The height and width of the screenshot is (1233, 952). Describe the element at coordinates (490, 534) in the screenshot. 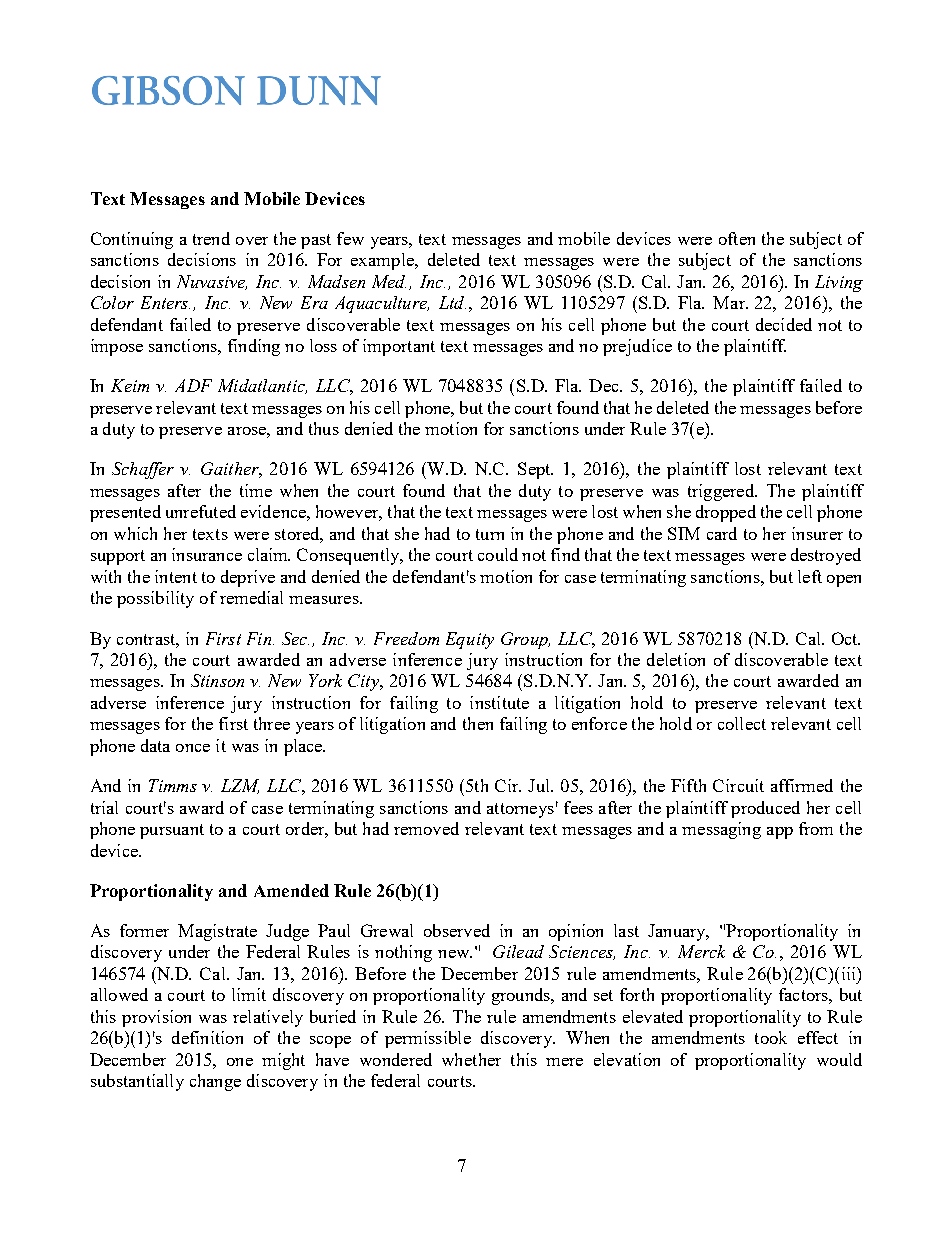

I see `turn` at that location.
